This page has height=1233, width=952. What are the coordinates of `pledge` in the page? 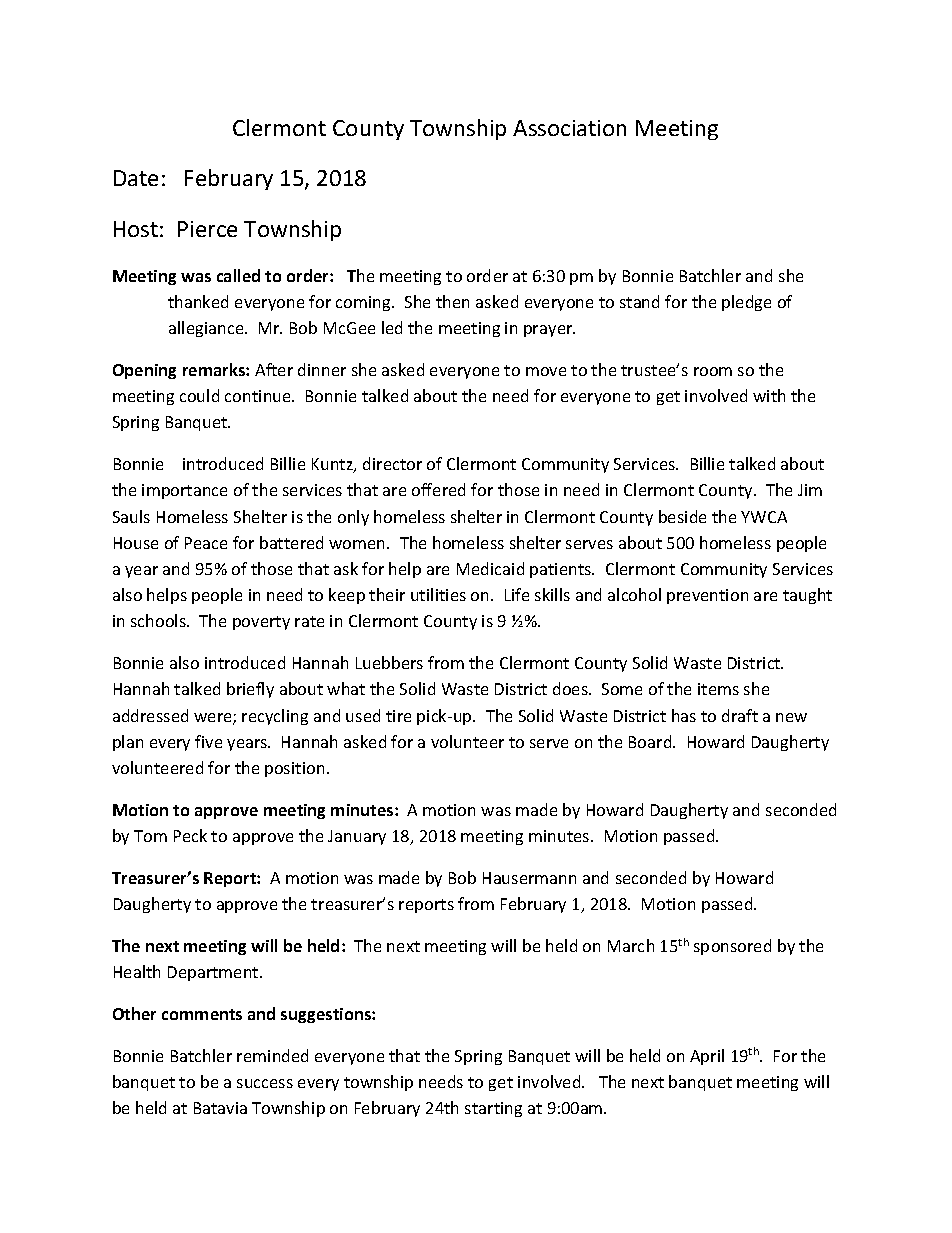 It's located at (746, 303).
